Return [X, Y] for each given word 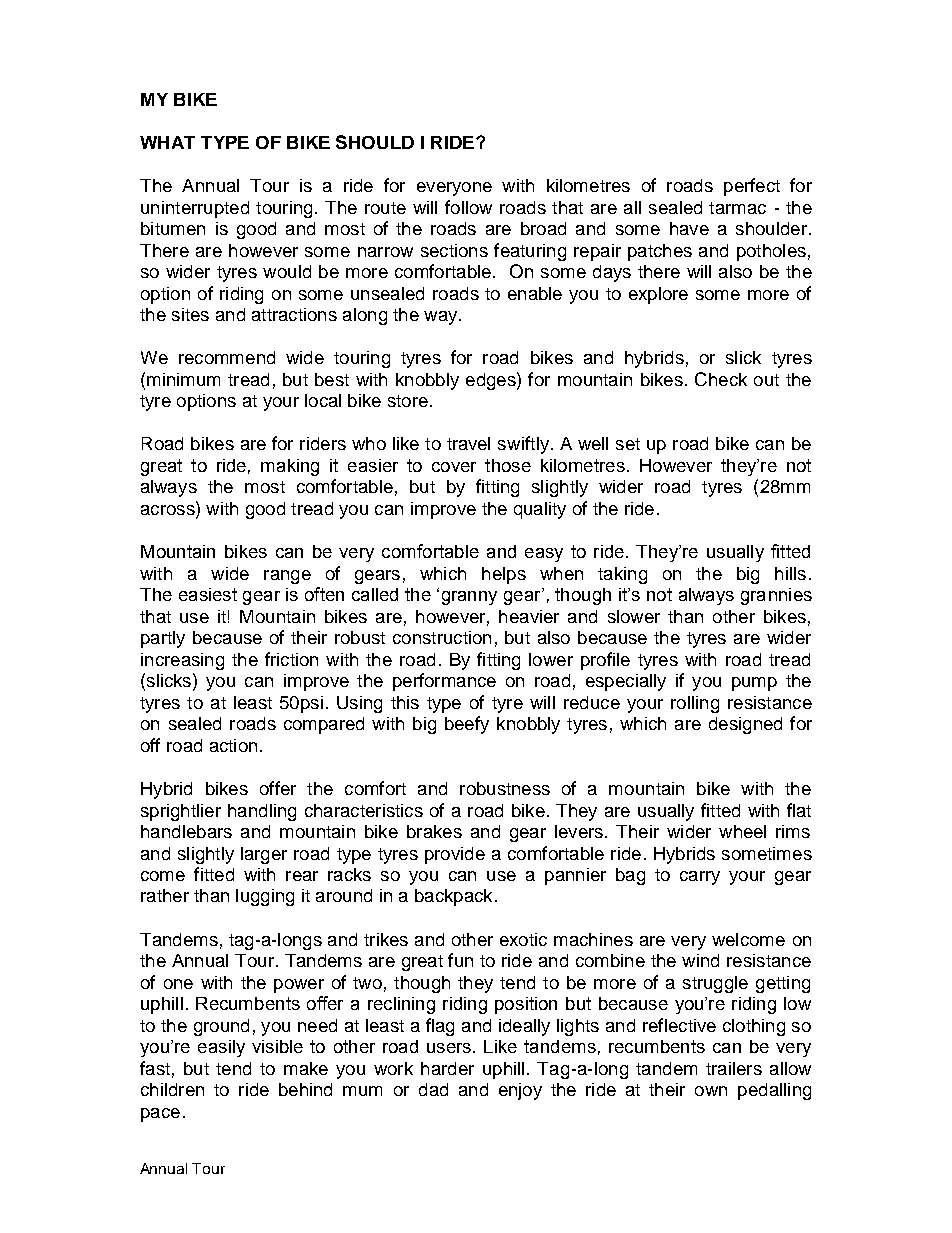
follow [468, 207]
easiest [208, 594]
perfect [752, 187]
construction [442, 637]
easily [221, 1048]
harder [447, 1068]
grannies [776, 596]
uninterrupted [195, 209]
